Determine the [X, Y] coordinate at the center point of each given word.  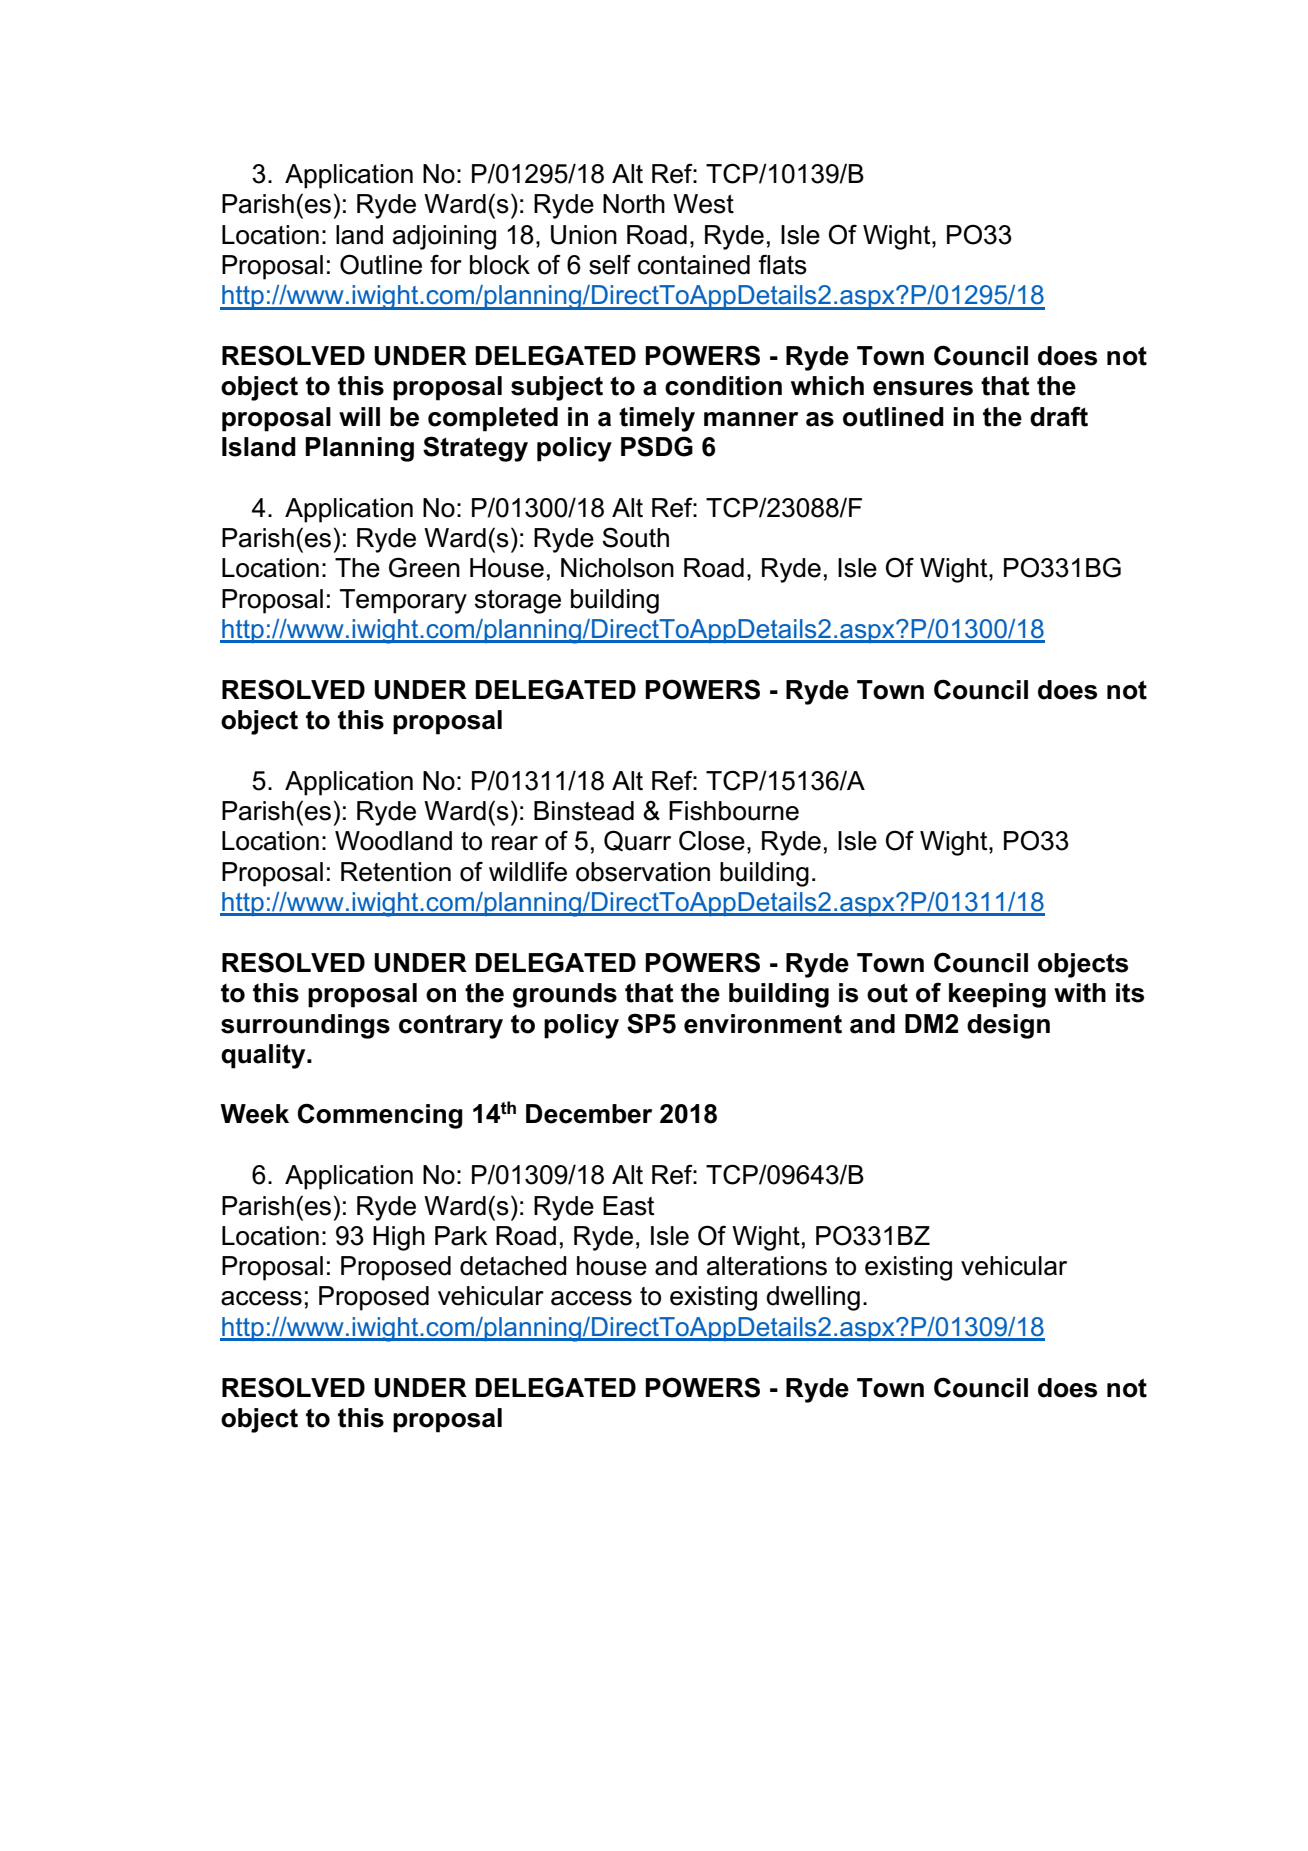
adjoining [444, 237]
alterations [767, 1266]
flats [782, 264]
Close [712, 840]
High [399, 1238]
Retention [396, 872]
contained [694, 265]
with [1080, 993]
